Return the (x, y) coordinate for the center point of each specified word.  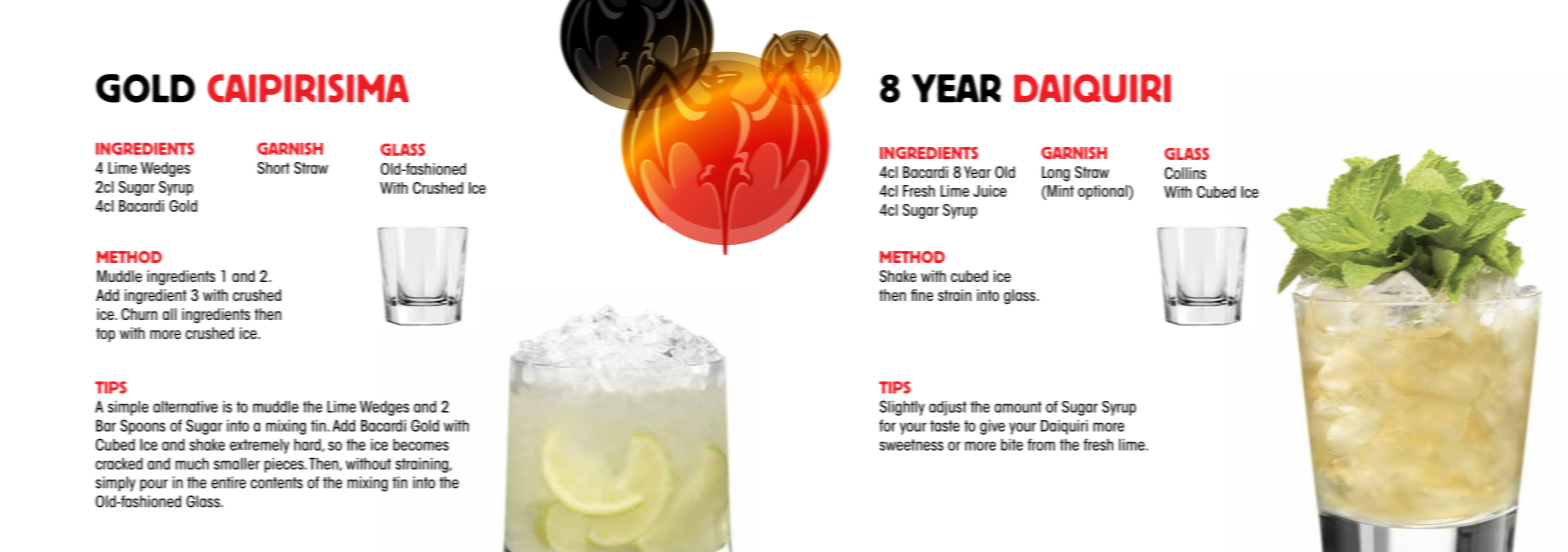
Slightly (902, 408)
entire (228, 482)
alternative (185, 407)
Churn (139, 314)
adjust (948, 408)
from (1041, 444)
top (105, 335)
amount (1018, 407)
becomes (421, 445)
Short (273, 168)
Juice (990, 191)
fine (922, 295)
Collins (1185, 173)
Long (1056, 174)
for (887, 425)
